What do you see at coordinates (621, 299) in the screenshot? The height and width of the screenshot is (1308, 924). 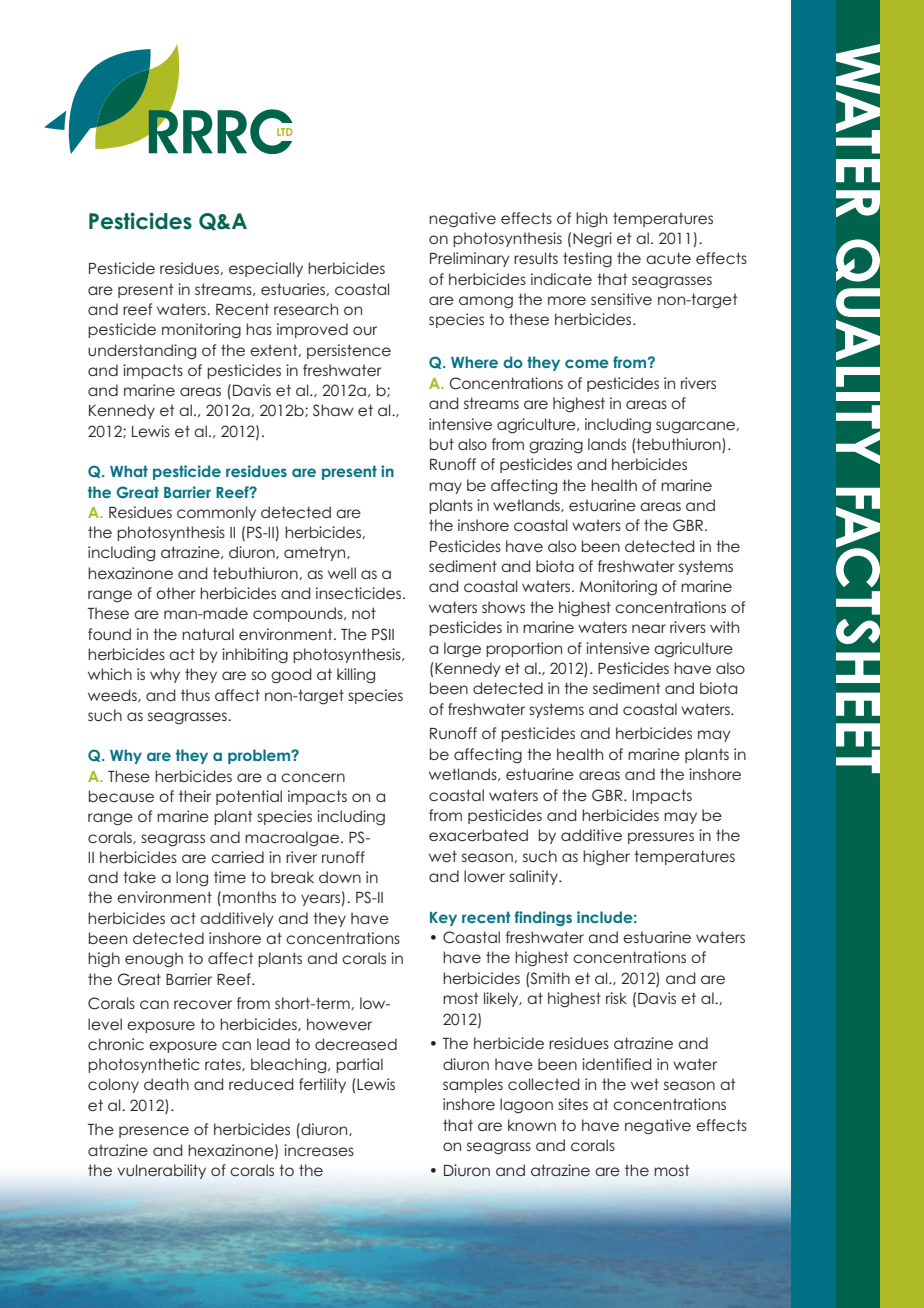 I see `sensitive` at bounding box center [621, 299].
